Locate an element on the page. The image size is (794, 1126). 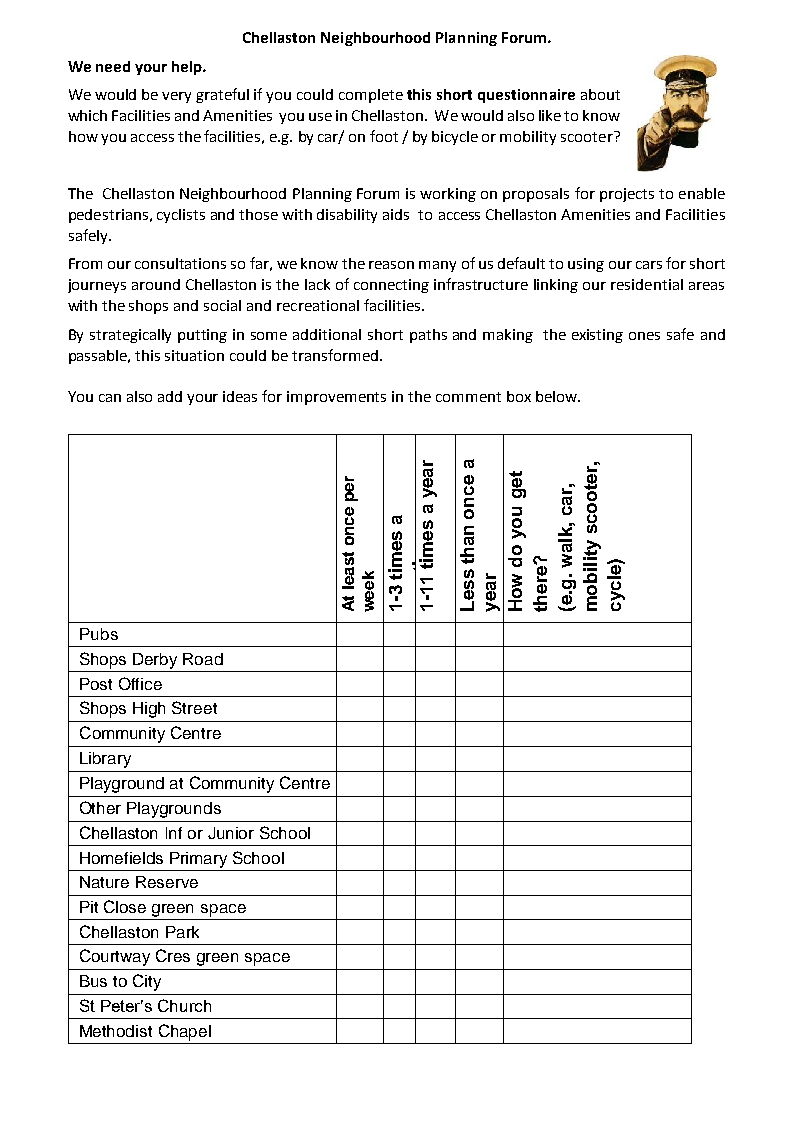
complete is located at coordinates (371, 96).
